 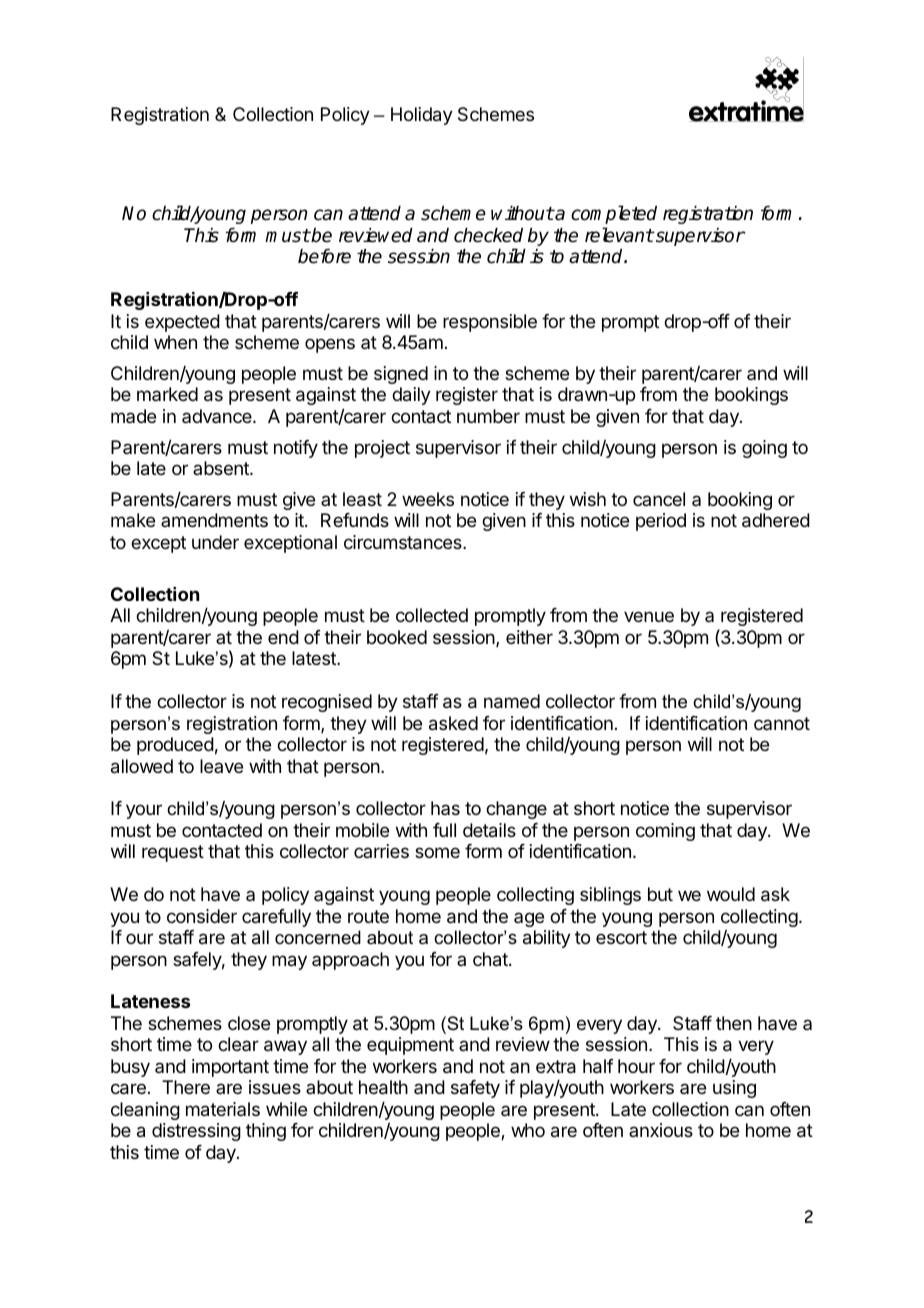 What do you see at coordinates (764, 449) in the page?
I see `going` at bounding box center [764, 449].
